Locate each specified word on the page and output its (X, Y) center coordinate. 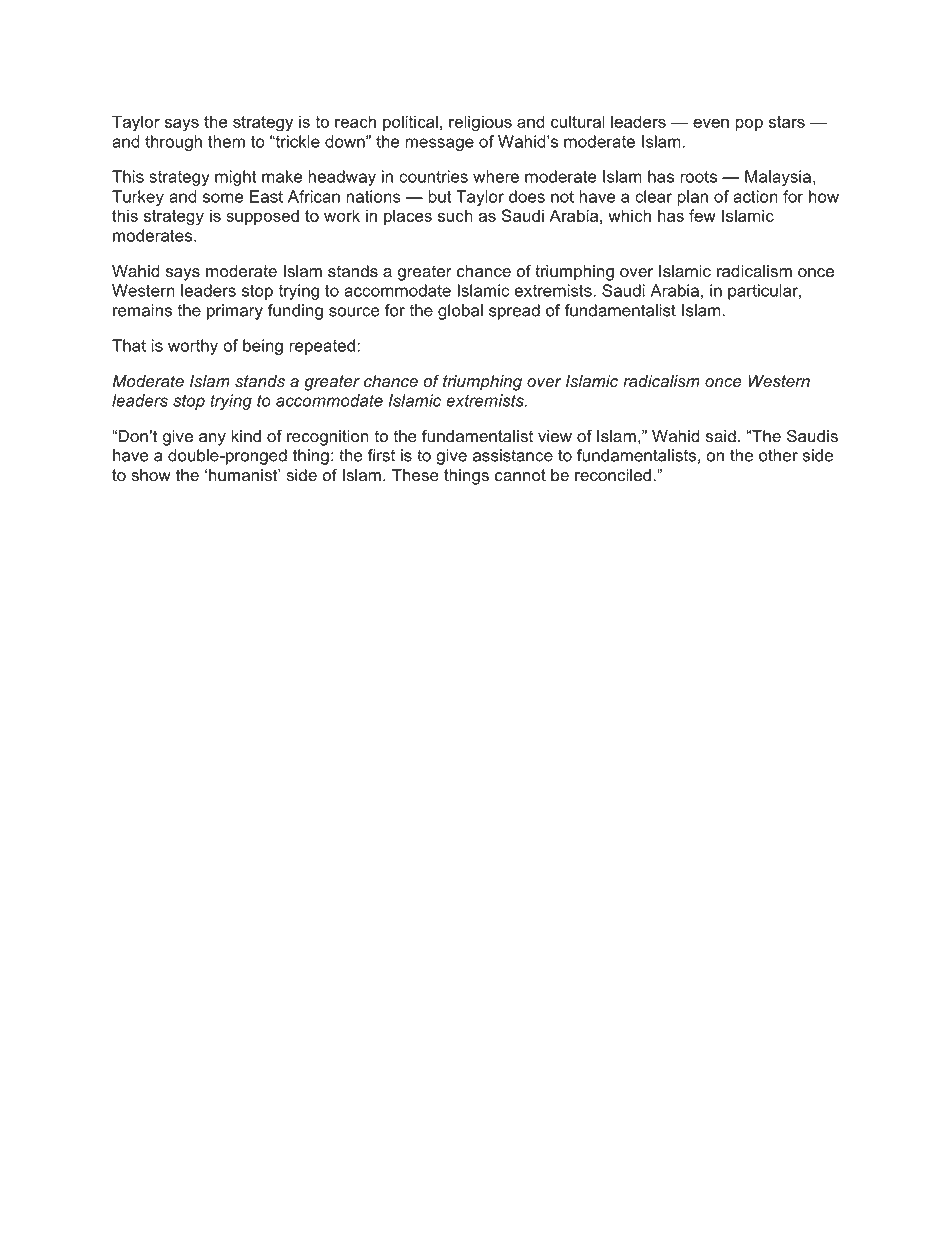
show (151, 475)
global (460, 312)
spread (514, 312)
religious (480, 123)
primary (235, 312)
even (711, 123)
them (226, 141)
